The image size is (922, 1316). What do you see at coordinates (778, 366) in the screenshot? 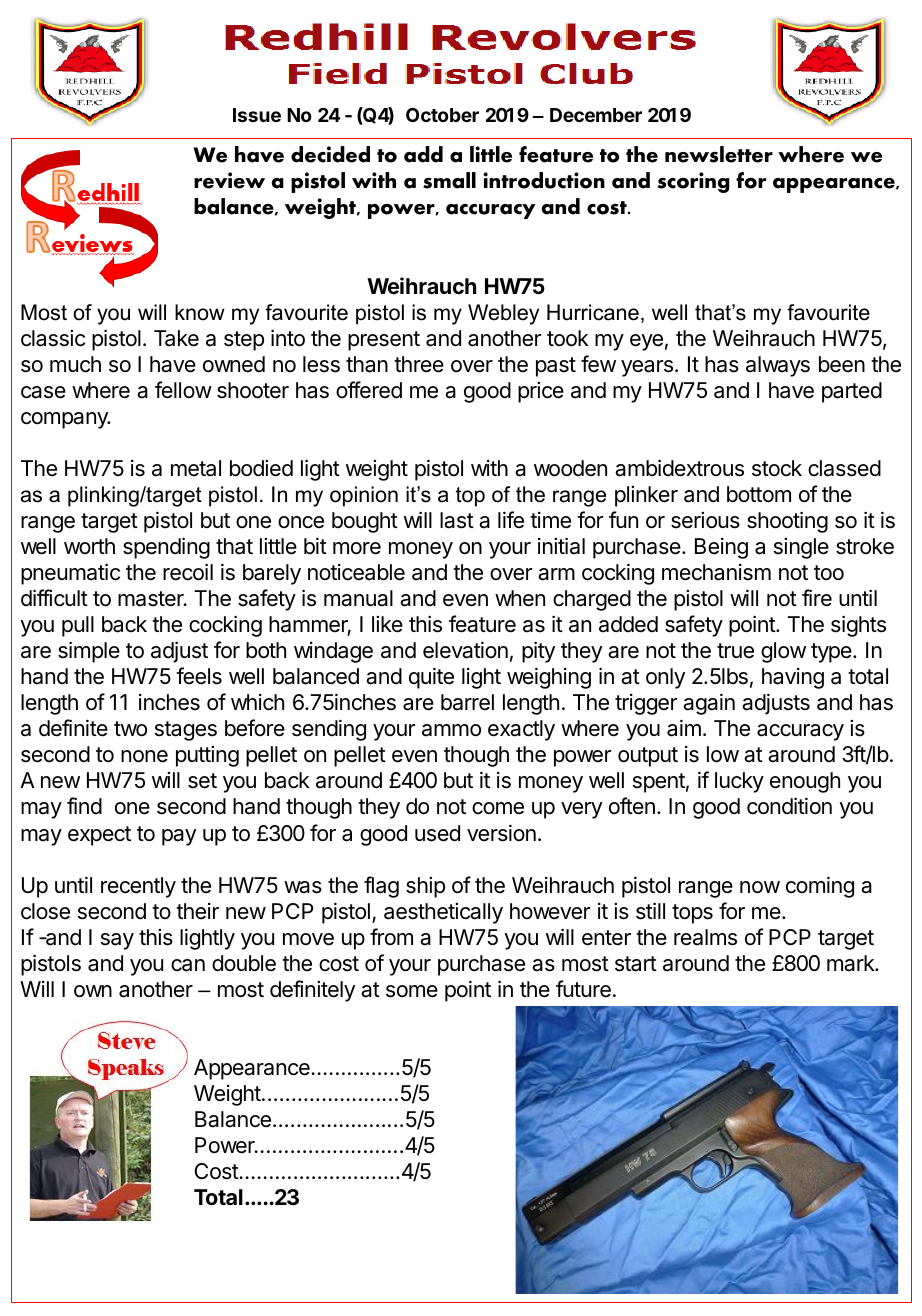
I see `always` at bounding box center [778, 366].
